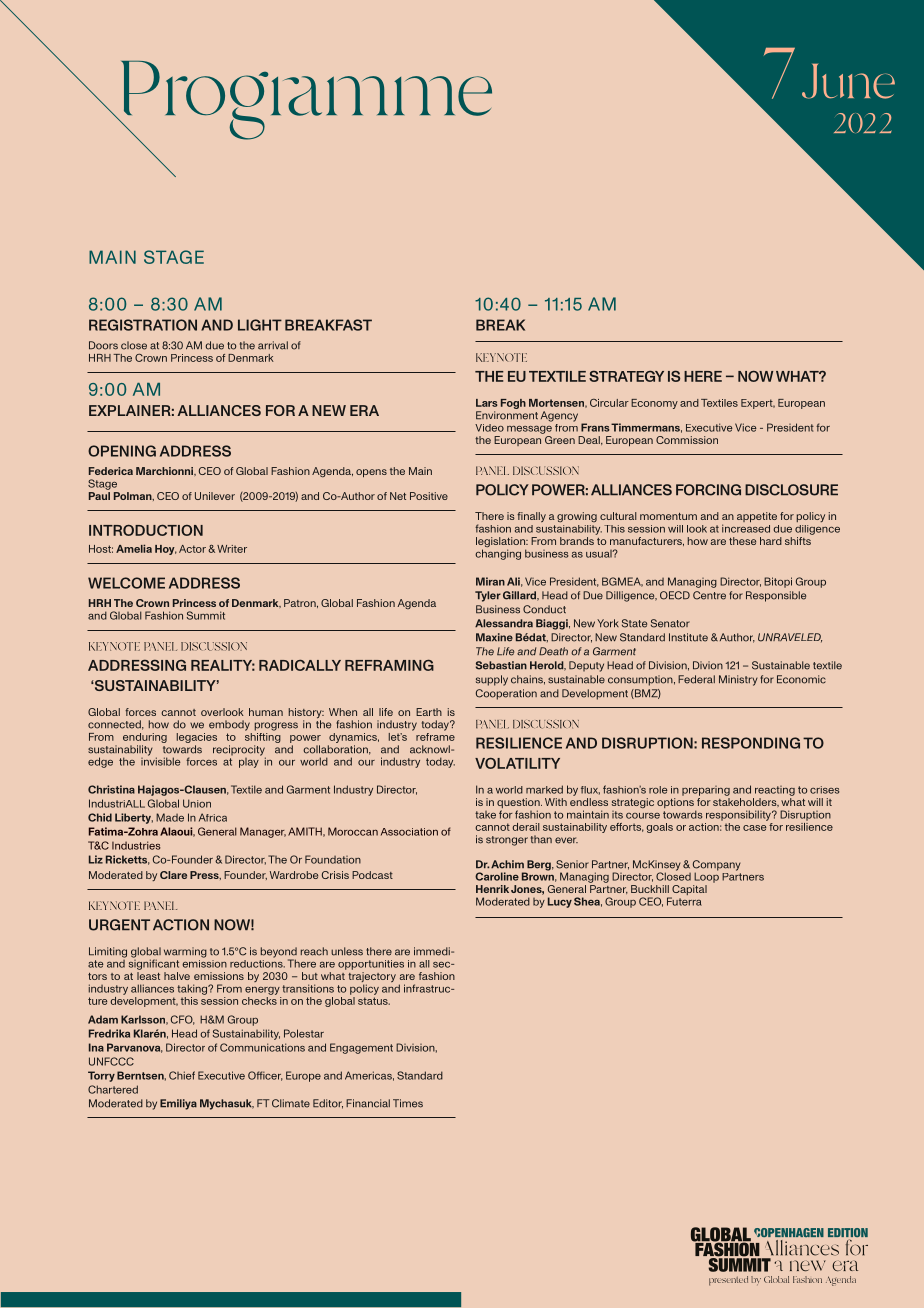 The width and height of the page is (924, 1308). I want to click on supply, so click(492, 680).
